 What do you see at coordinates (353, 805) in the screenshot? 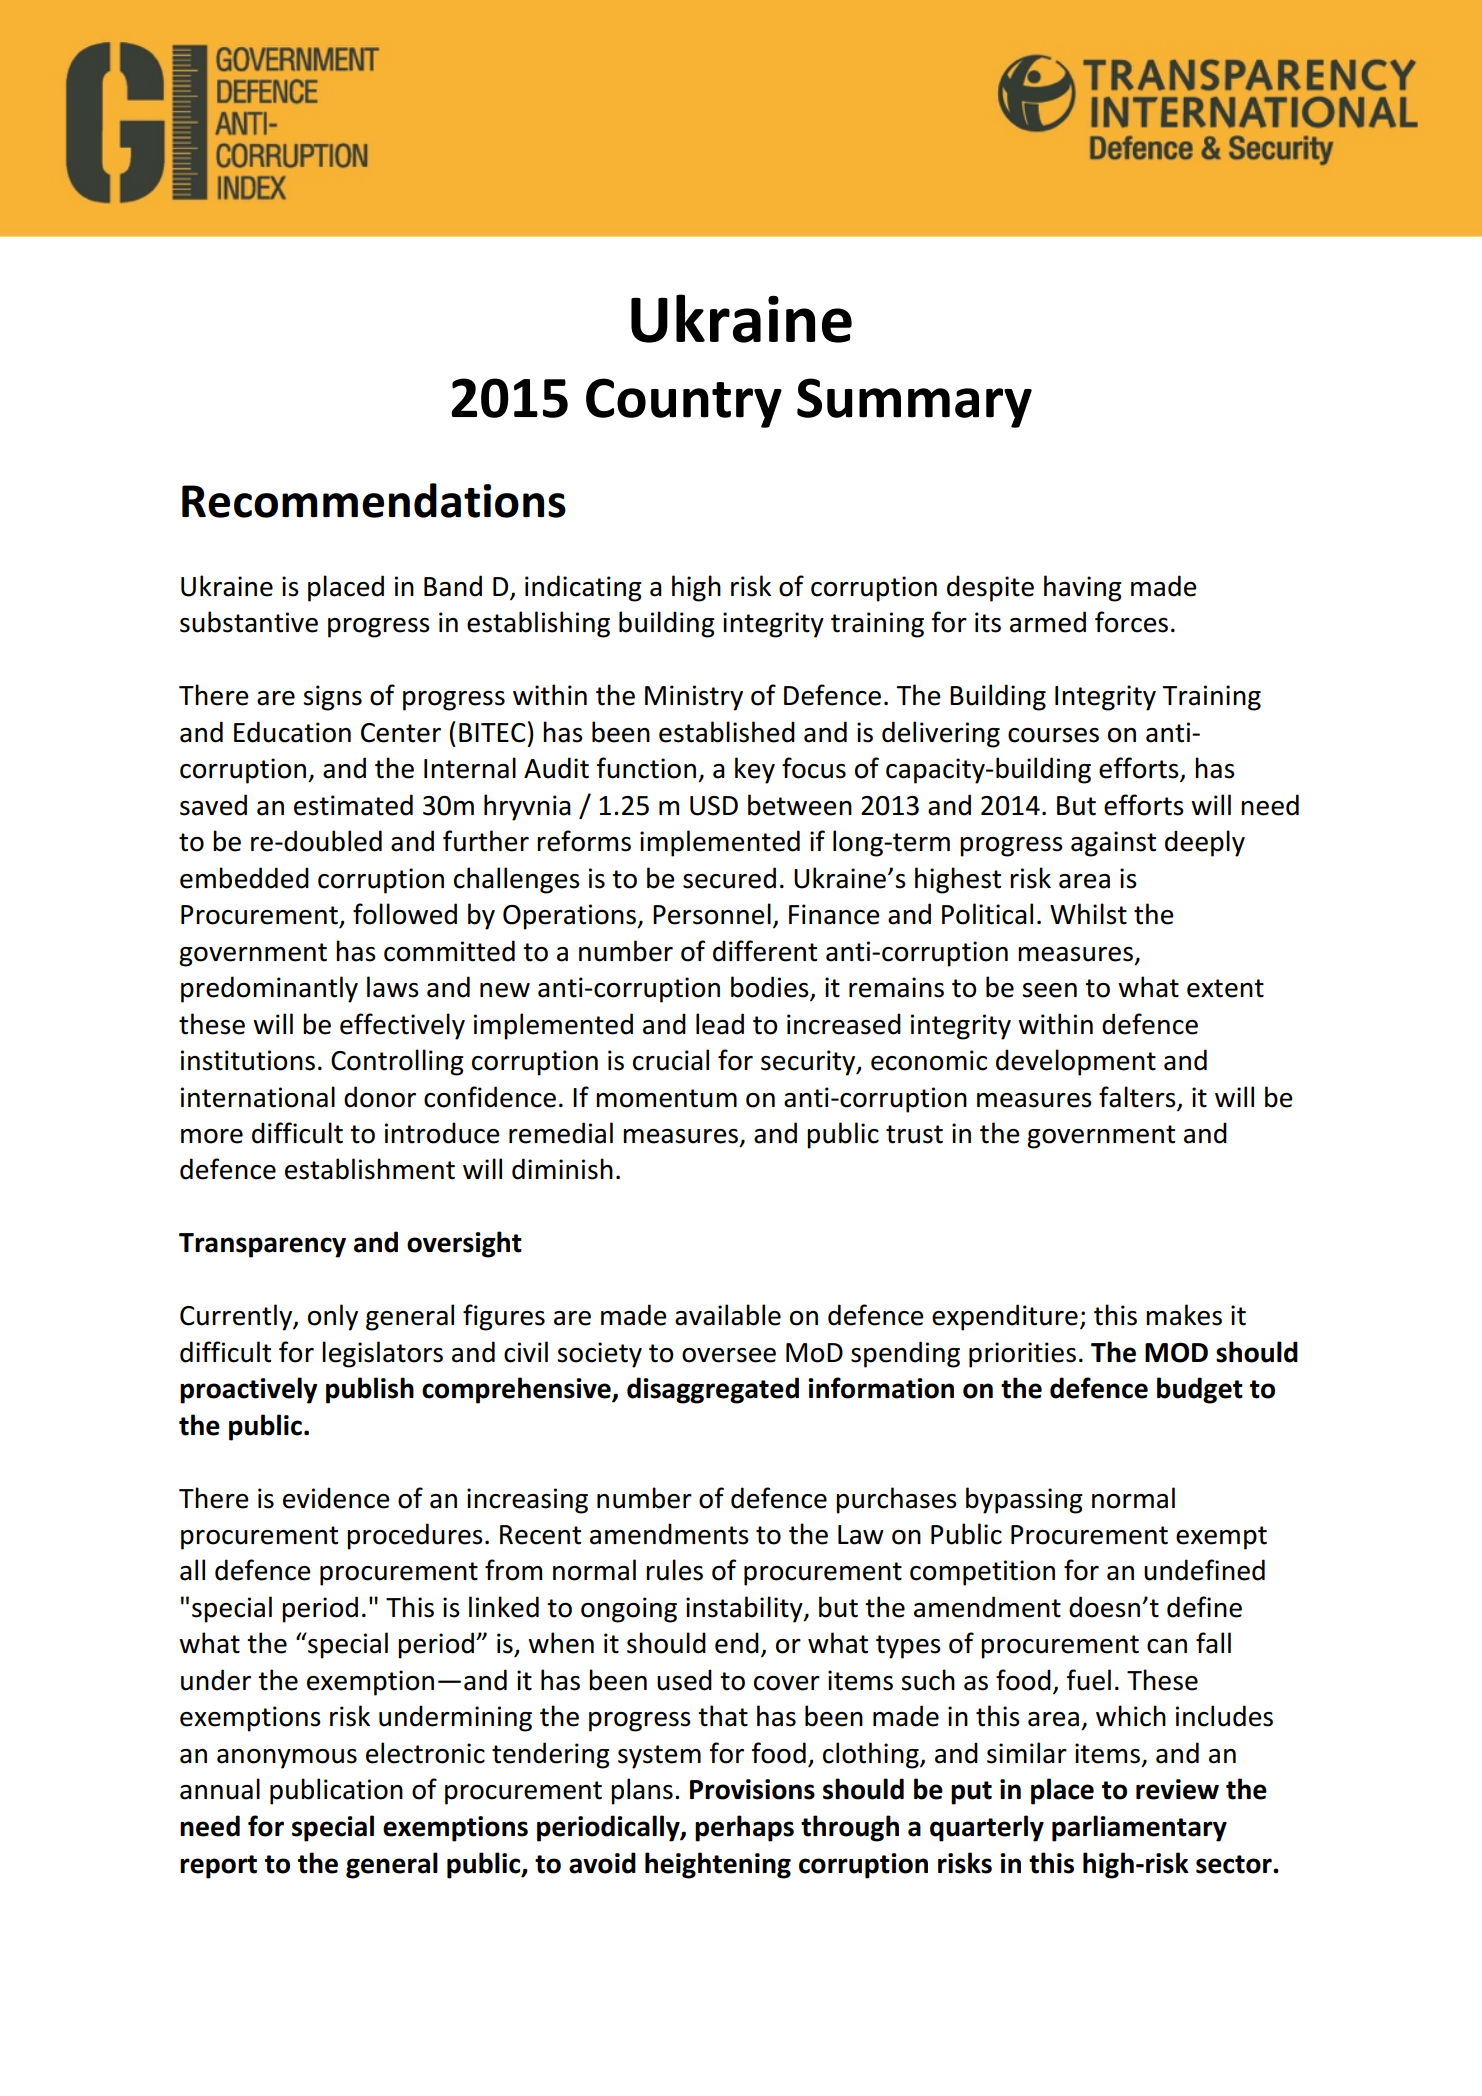
I see `estimated` at bounding box center [353, 805].
